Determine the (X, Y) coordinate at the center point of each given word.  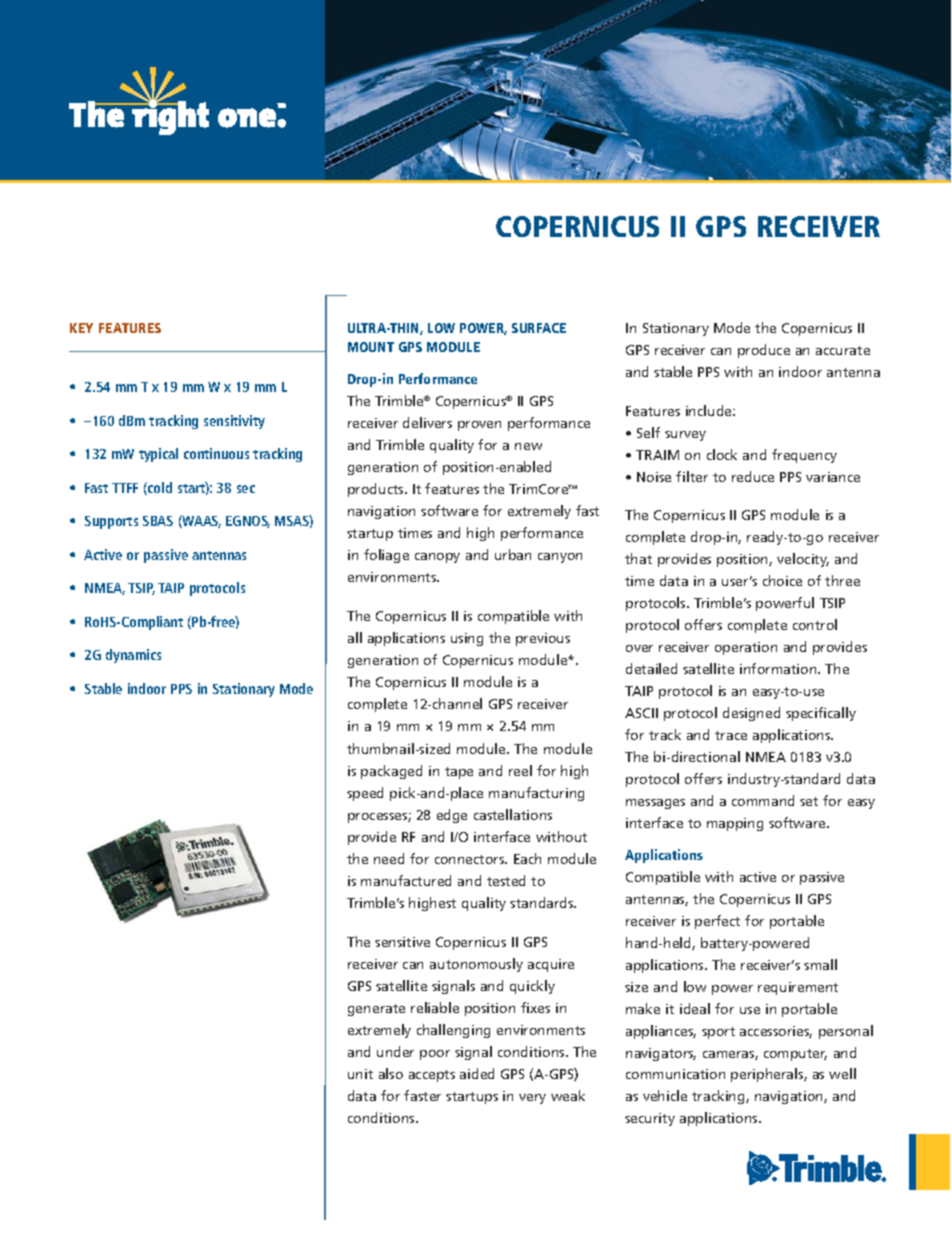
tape (459, 773)
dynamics (133, 656)
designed (751, 714)
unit (360, 1074)
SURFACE (539, 328)
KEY (81, 328)
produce (764, 351)
